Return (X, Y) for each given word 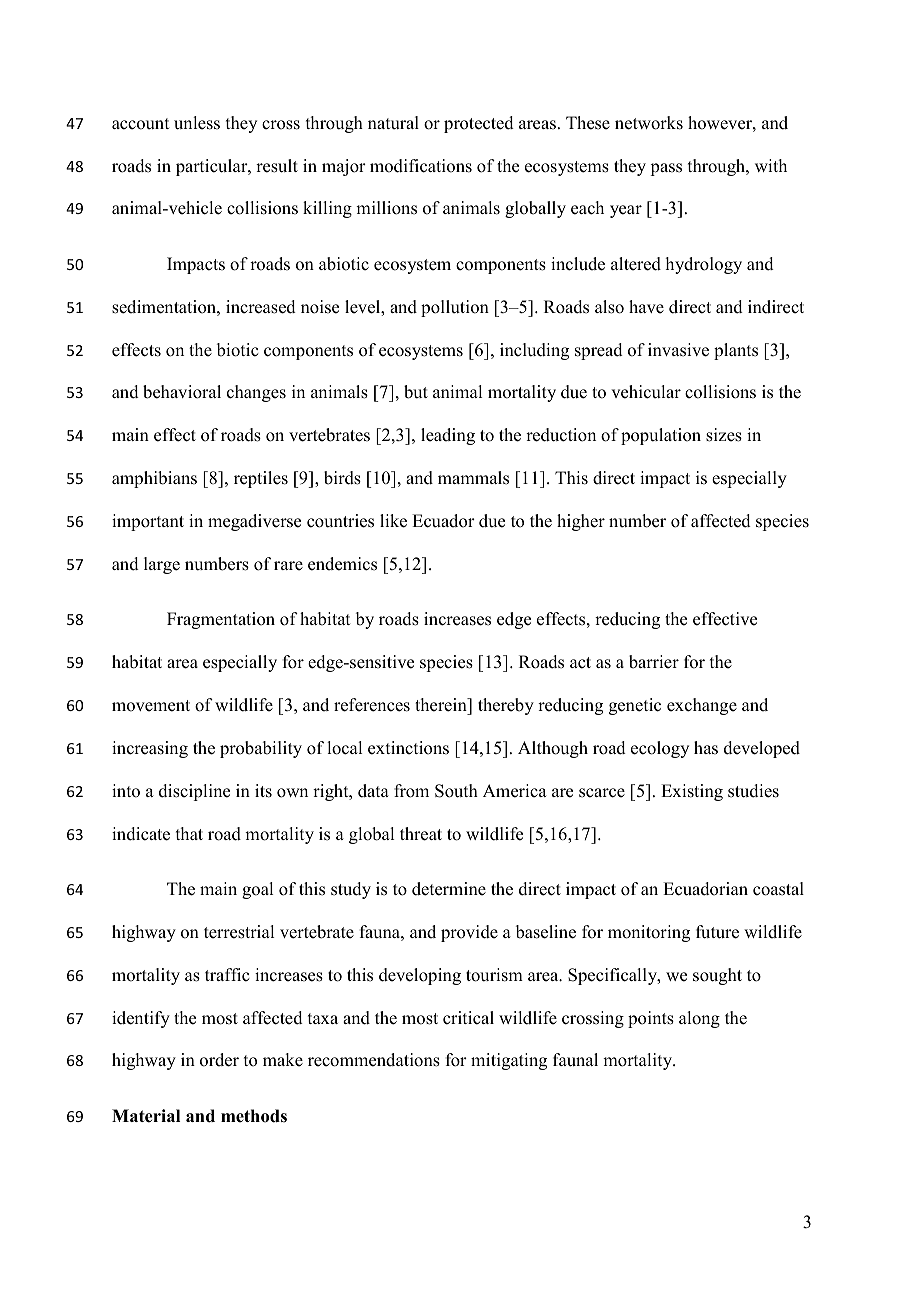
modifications (421, 166)
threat (421, 834)
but (416, 392)
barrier (654, 662)
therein (442, 705)
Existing (692, 792)
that (189, 833)
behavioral (182, 392)
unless (197, 123)
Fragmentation (221, 620)
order (219, 1060)
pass (666, 169)
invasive (678, 350)
